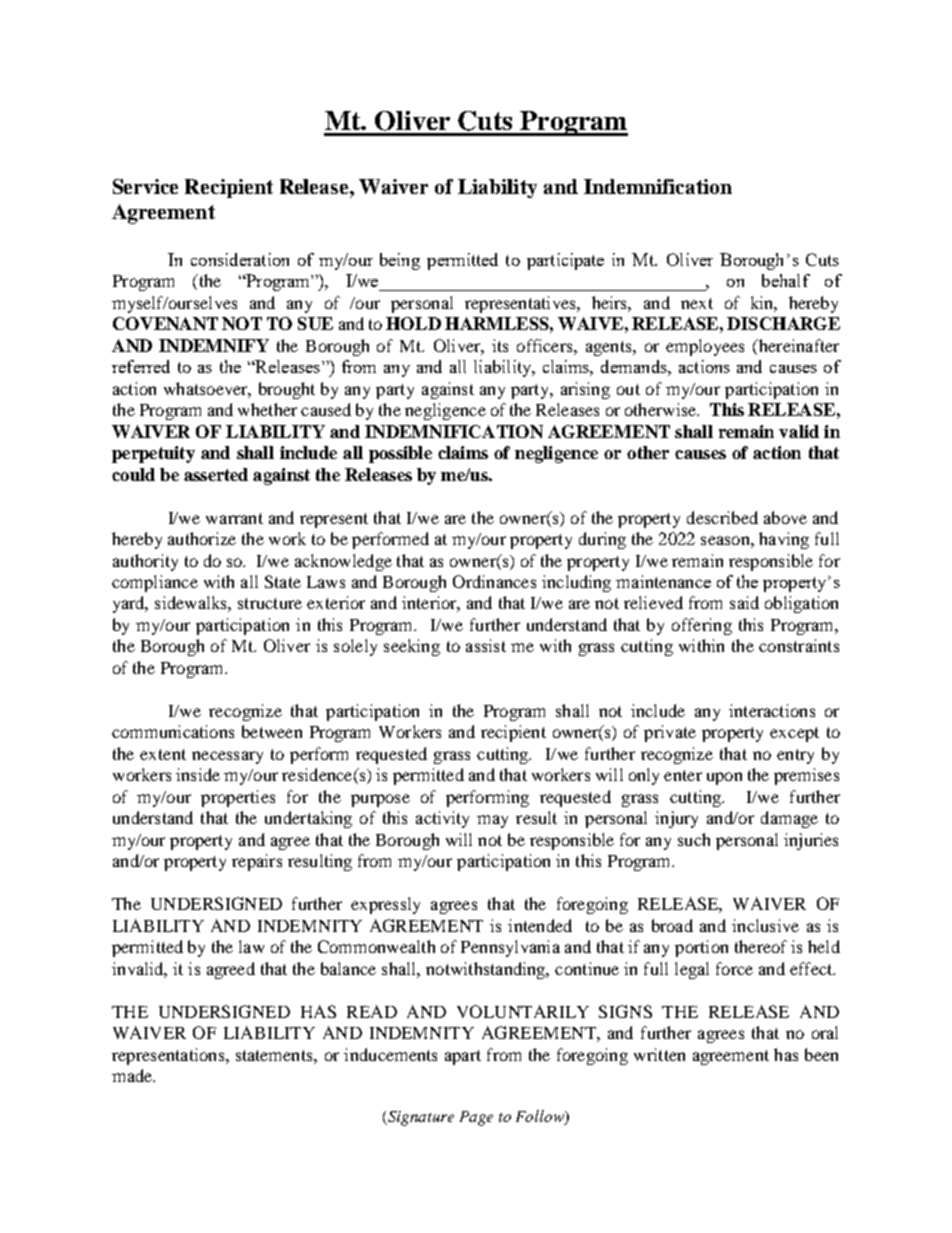 The height and width of the screenshot is (1233, 952). Describe the element at coordinates (270, 603) in the screenshot. I see `structure` at that location.
